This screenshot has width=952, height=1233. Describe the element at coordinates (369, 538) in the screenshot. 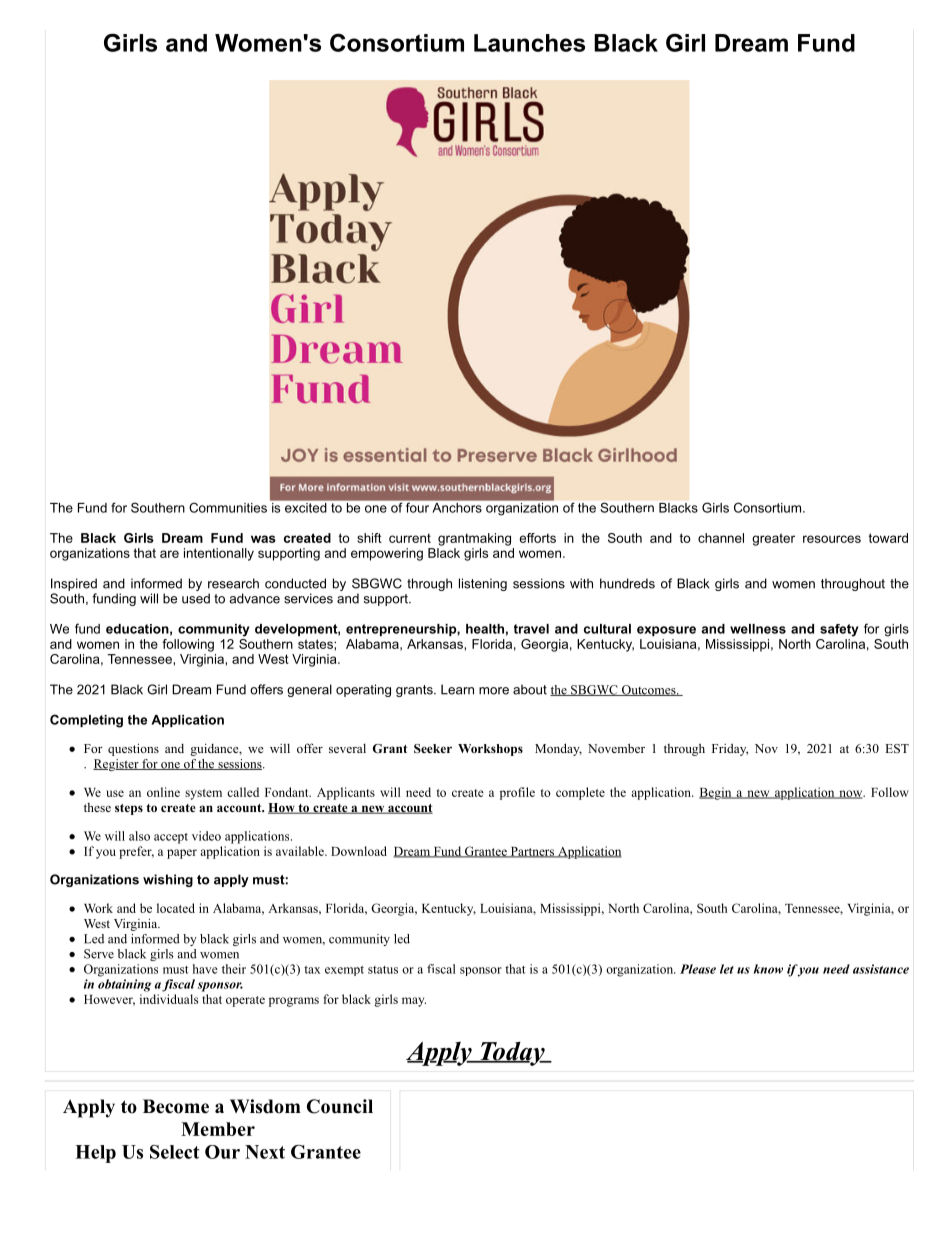

I see `shift` at that location.
